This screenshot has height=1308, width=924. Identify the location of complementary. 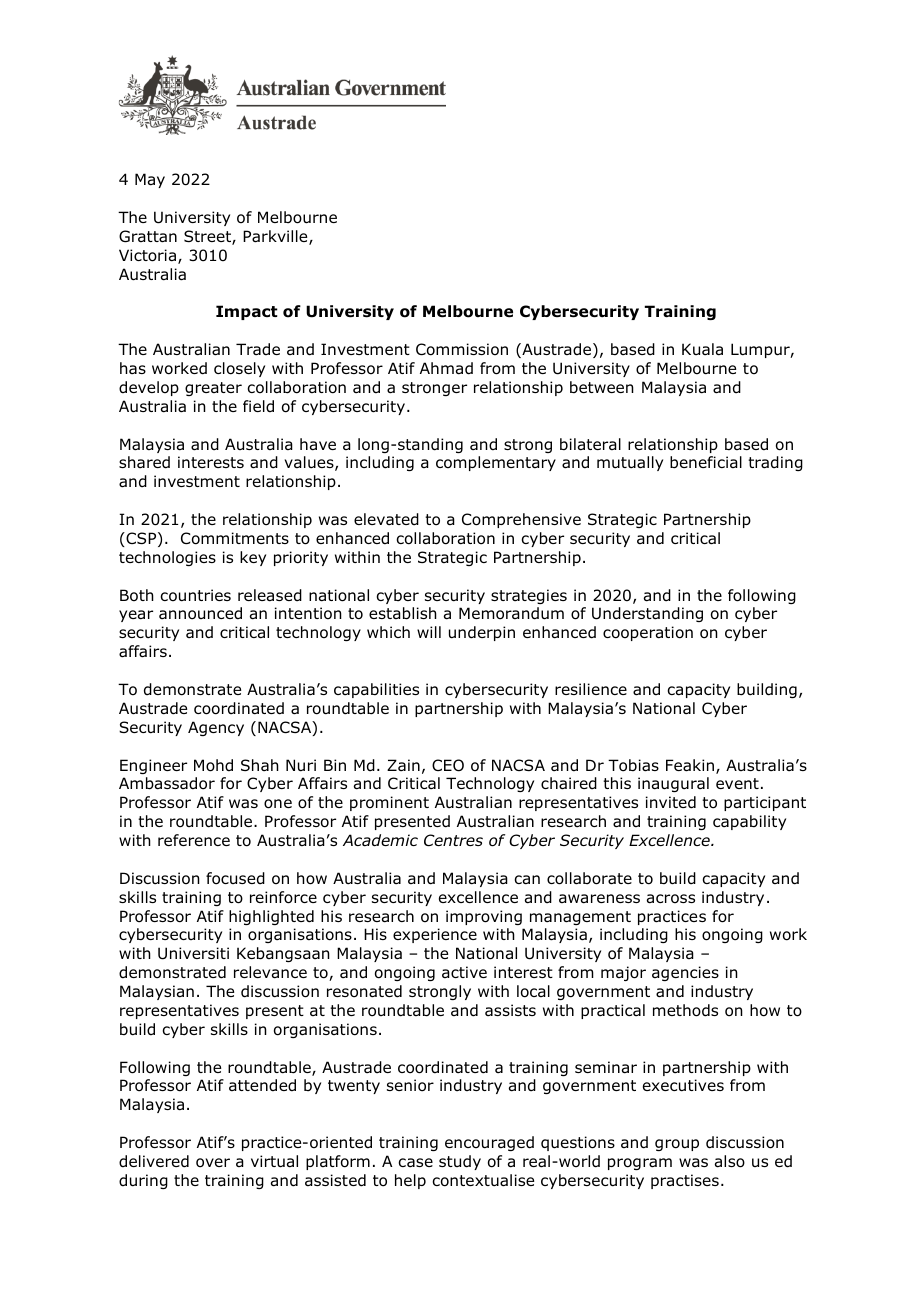
(496, 463).
